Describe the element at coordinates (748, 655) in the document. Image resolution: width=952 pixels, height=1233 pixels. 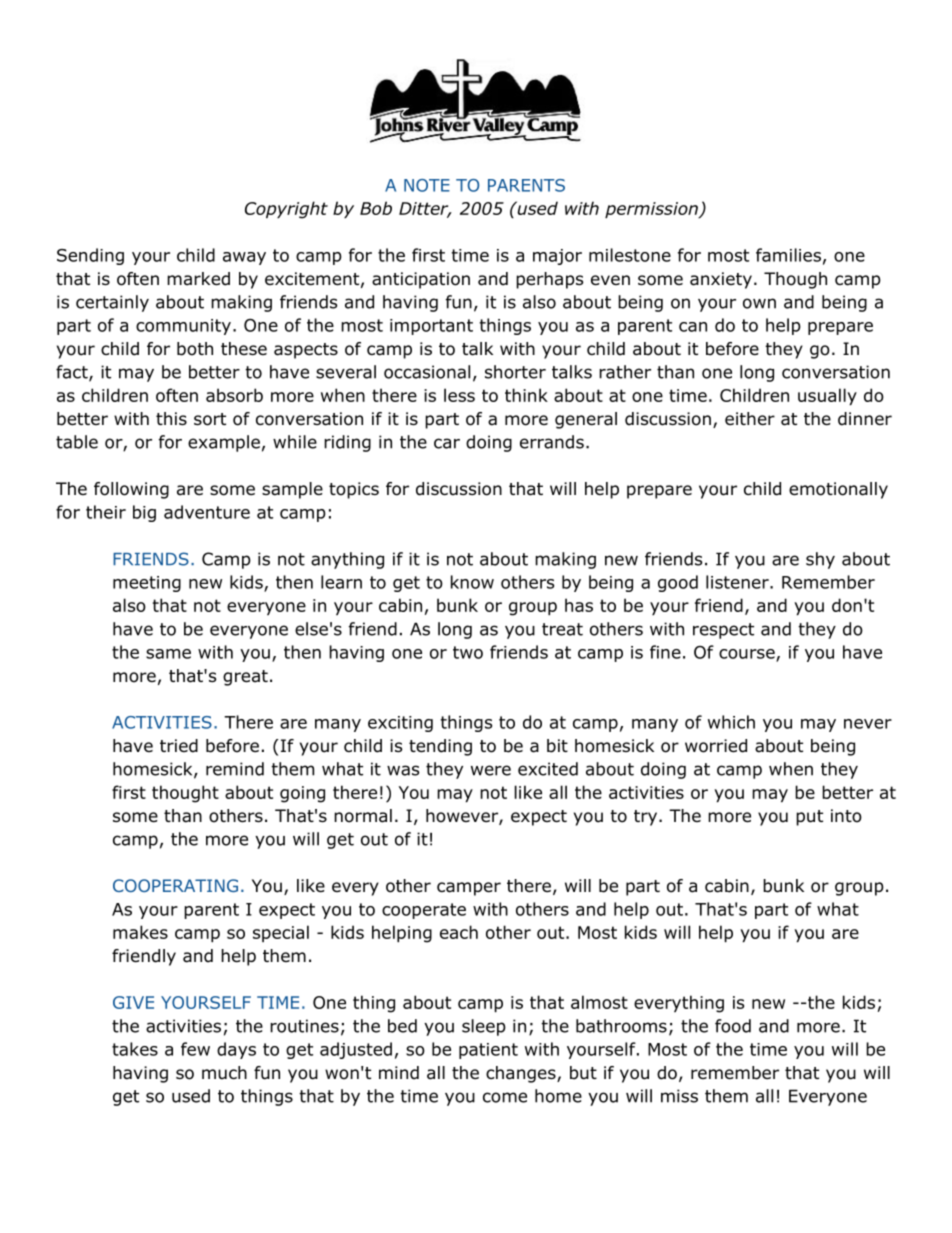
I see `course` at that location.
